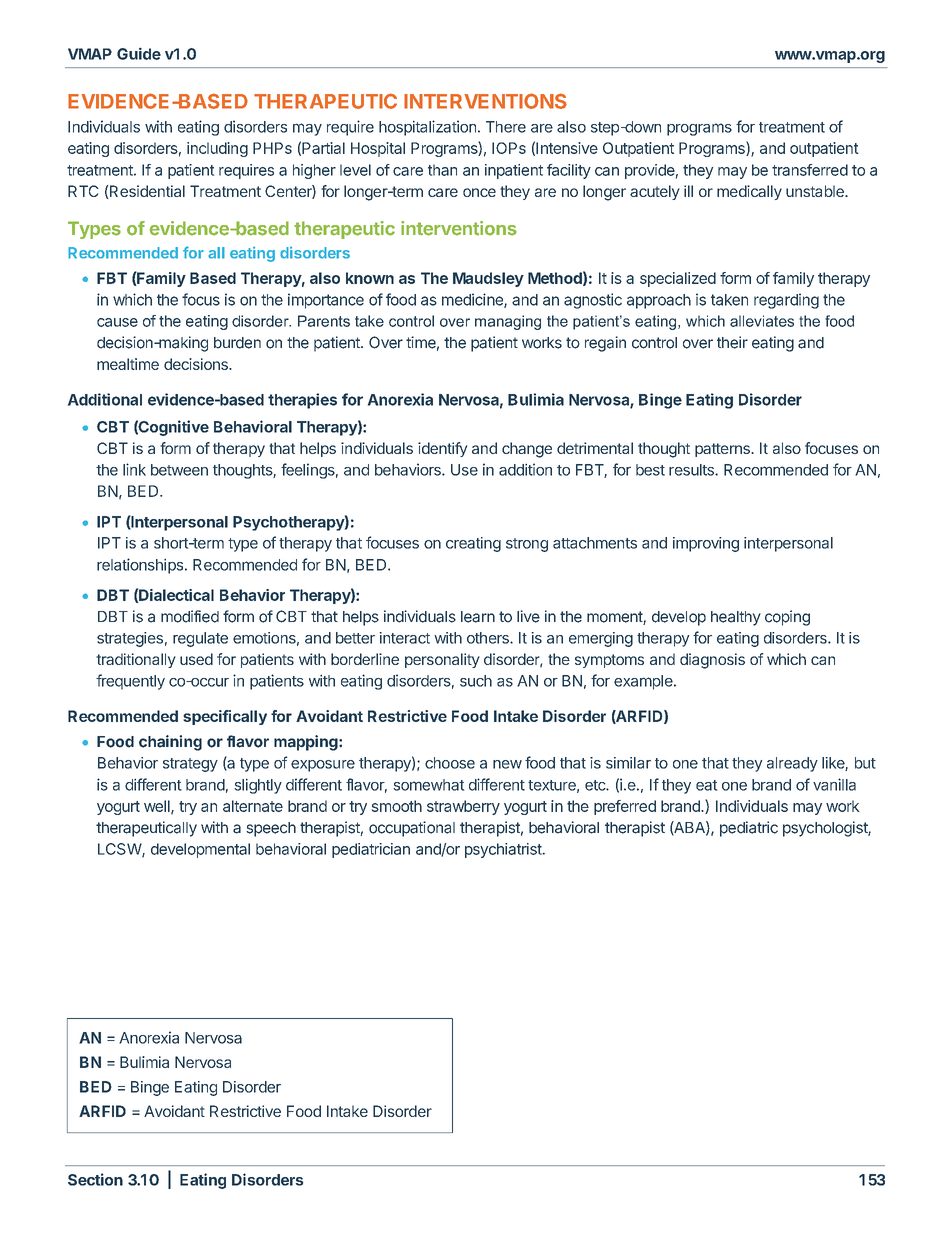 The image size is (952, 1233). I want to click on preferred, so click(625, 807).
